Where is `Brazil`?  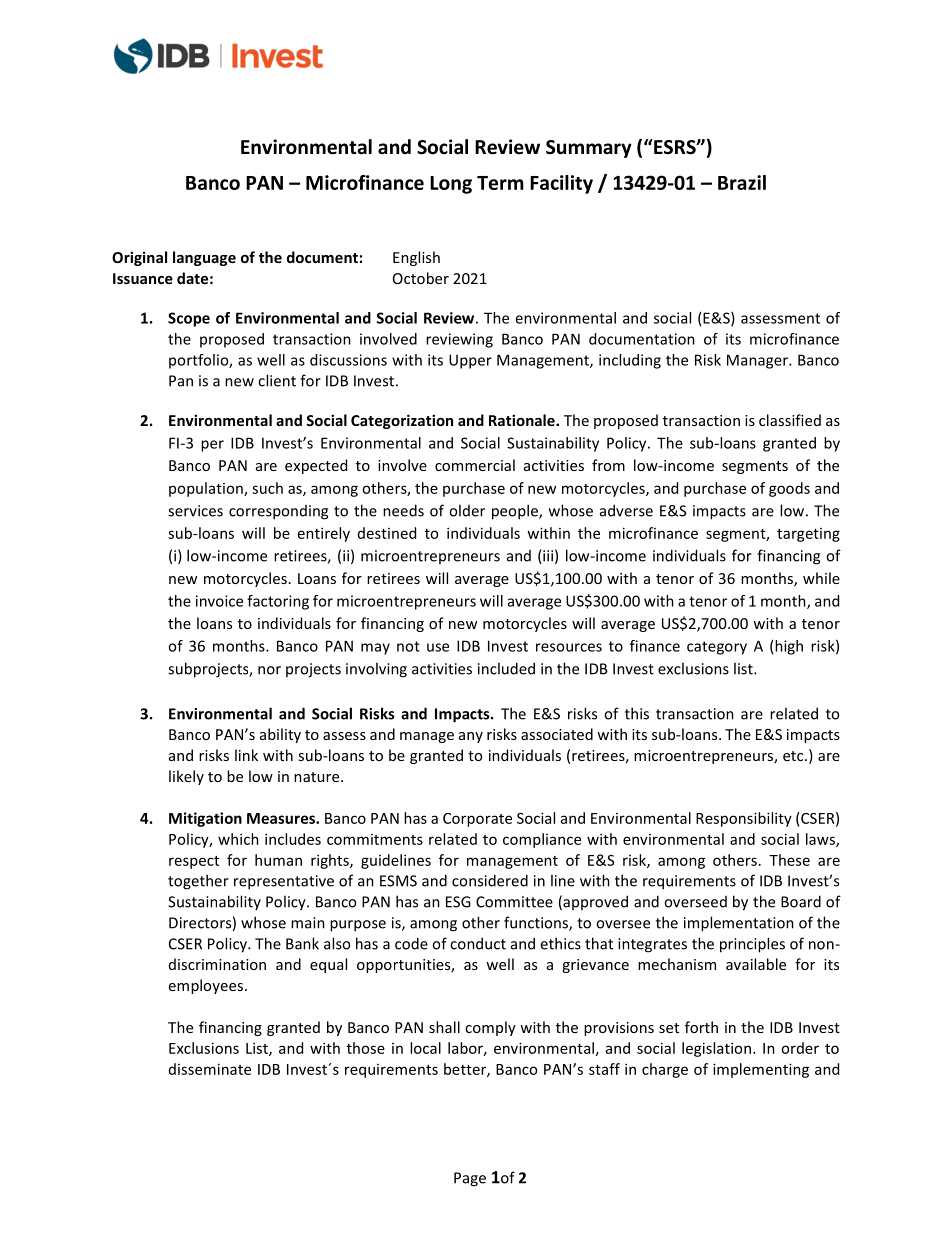 Brazil is located at coordinates (742, 182).
